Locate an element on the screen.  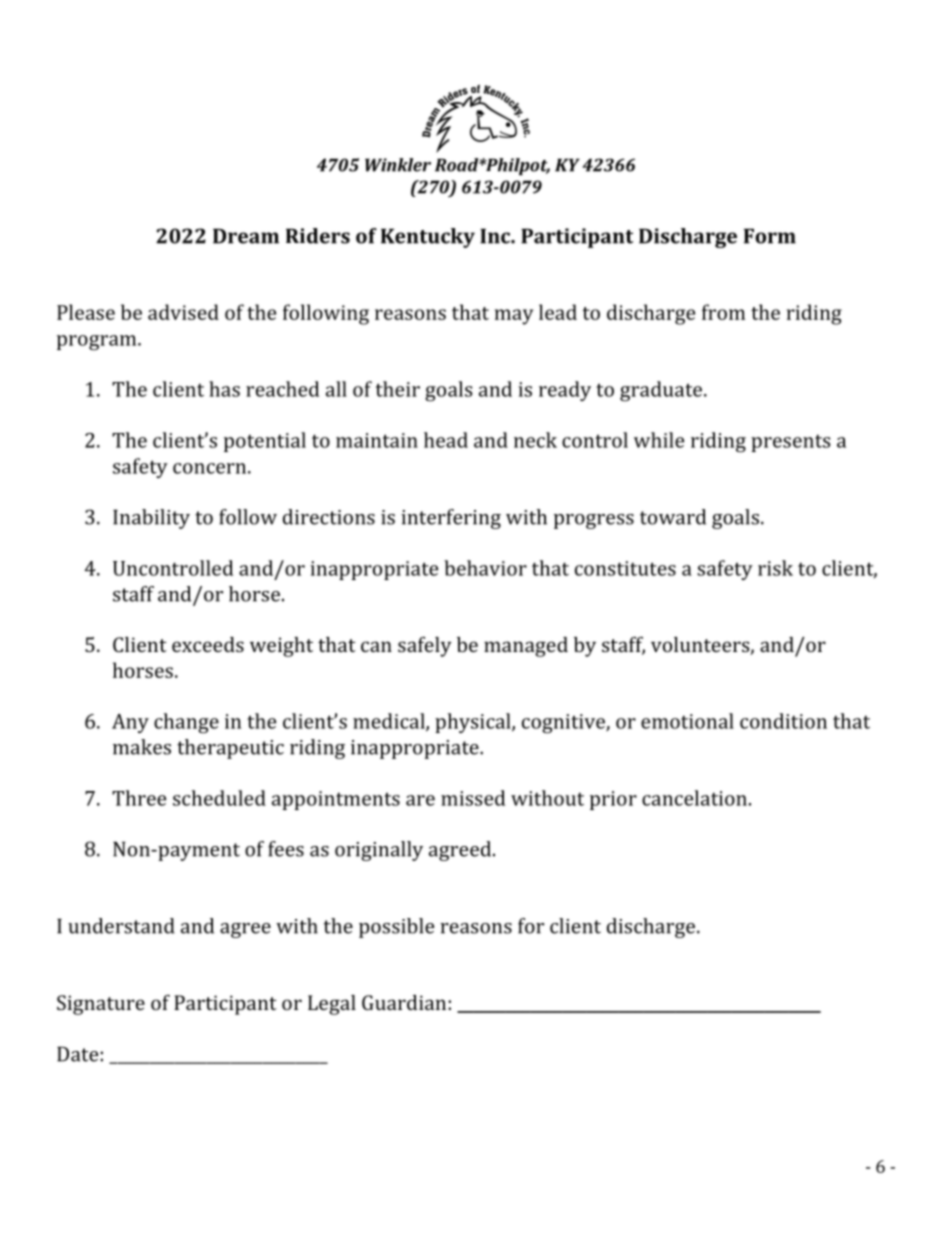
Dream is located at coordinates (246, 236).
